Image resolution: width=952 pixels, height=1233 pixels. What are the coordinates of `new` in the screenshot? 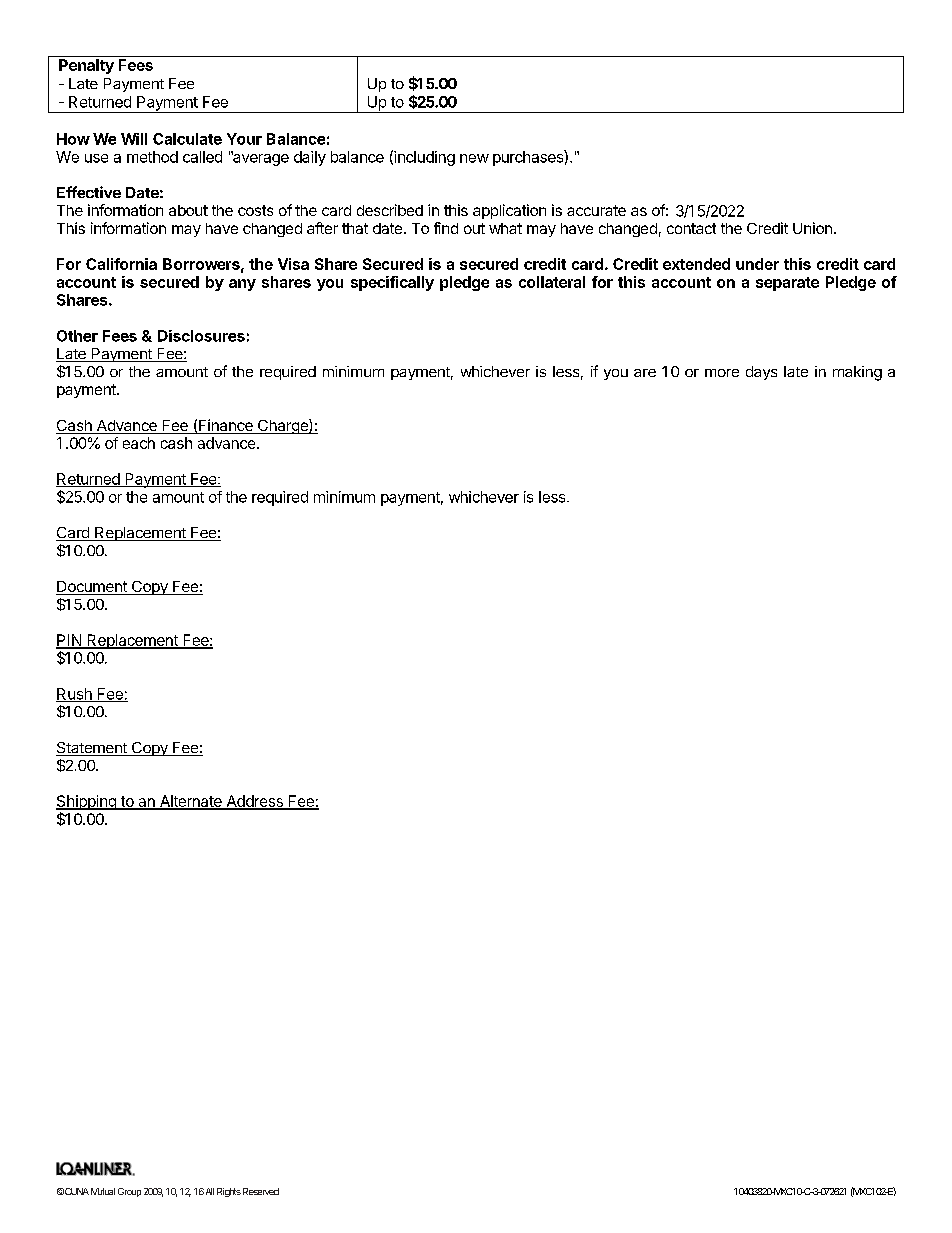 It's located at (474, 158).
